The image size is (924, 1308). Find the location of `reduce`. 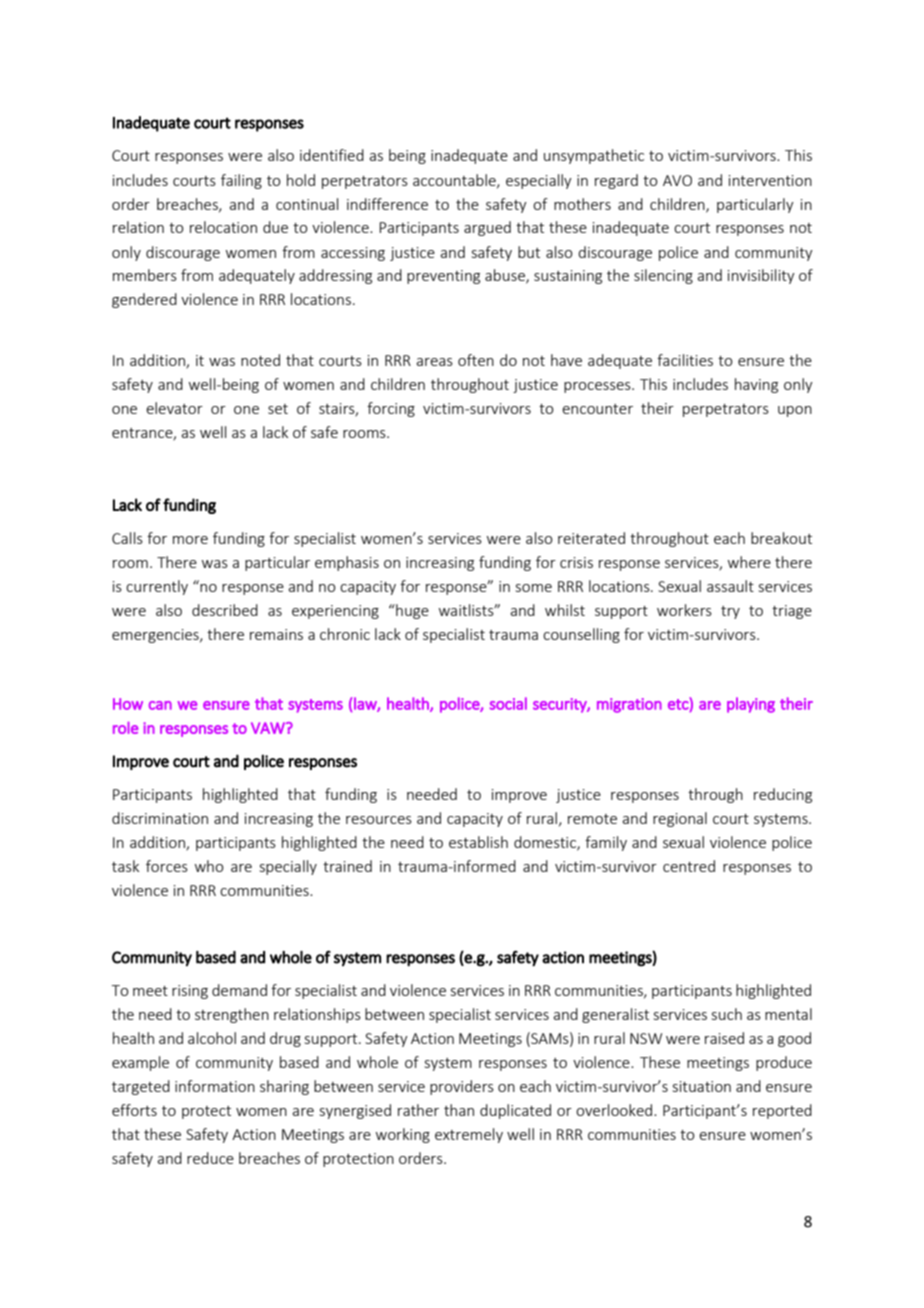

reduce is located at coordinates (210, 1158).
